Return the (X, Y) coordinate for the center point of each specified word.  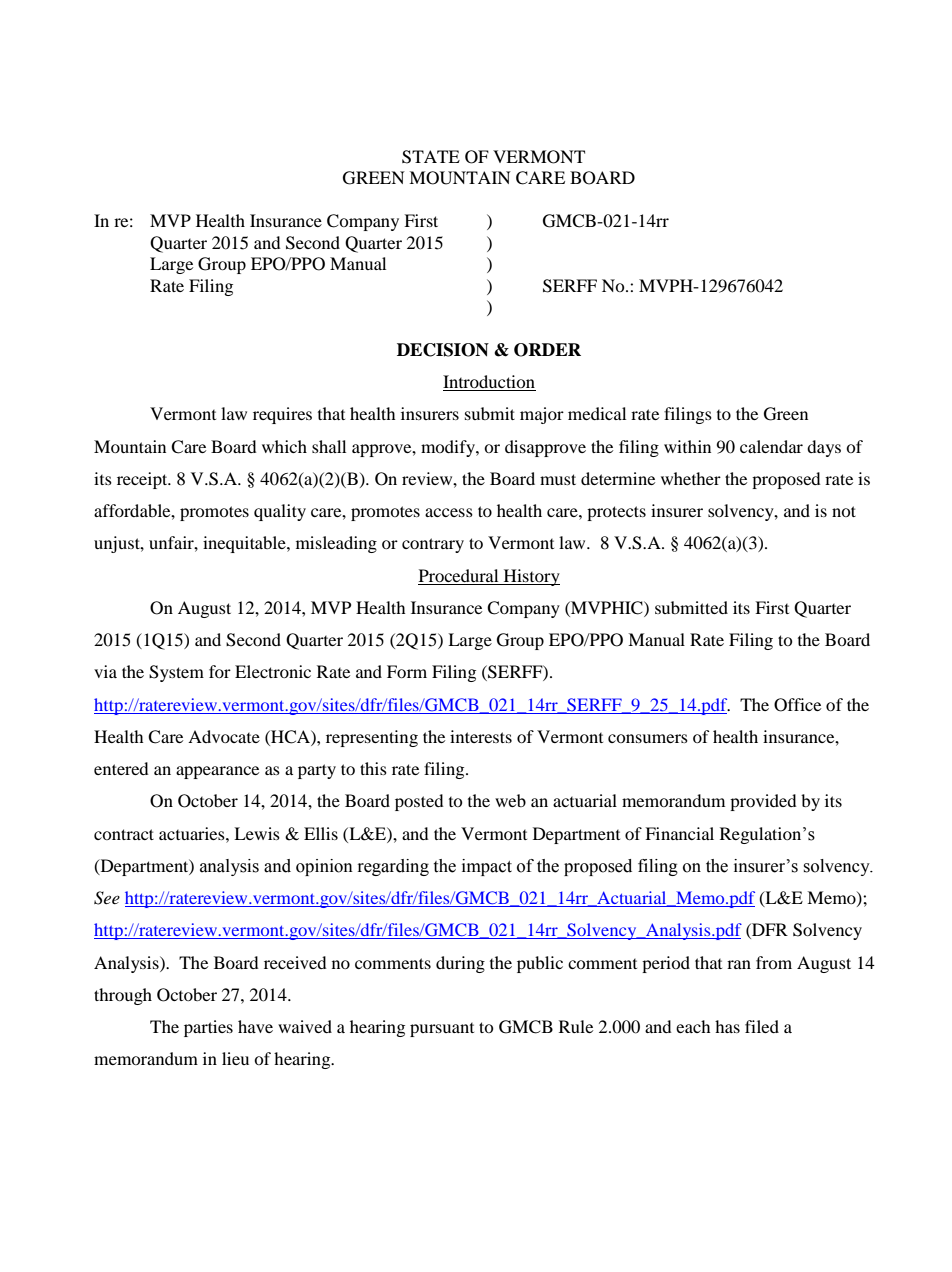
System (176, 673)
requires (282, 415)
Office (797, 705)
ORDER (547, 350)
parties (208, 1028)
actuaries (193, 833)
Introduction (489, 383)
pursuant (442, 1030)
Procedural (458, 575)
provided (763, 802)
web (510, 800)
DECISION (443, 350)
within (687, 446)
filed (762, 1026)
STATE (431, 157)
